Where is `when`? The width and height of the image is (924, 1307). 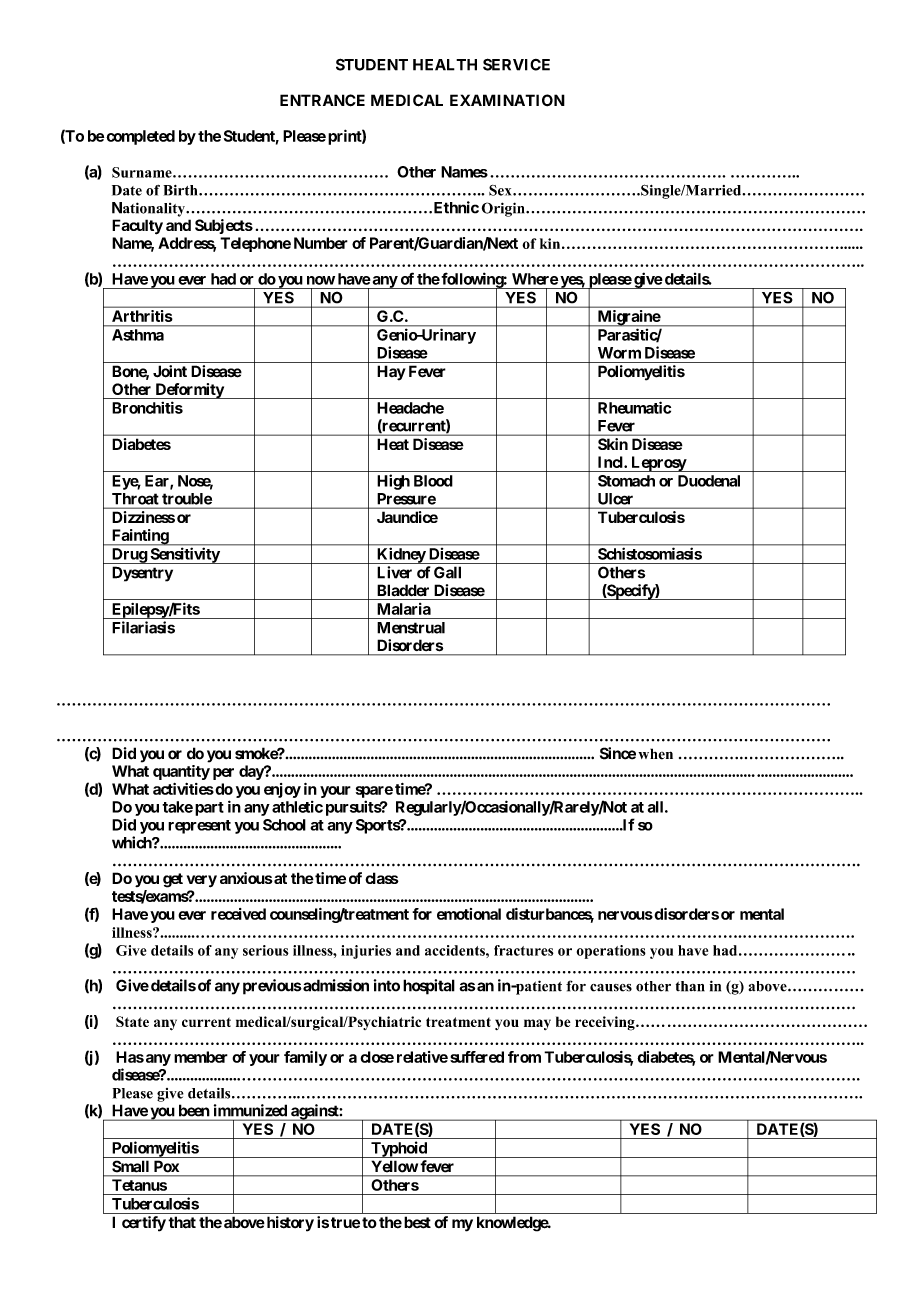 when is located at coordinates (655, 754).
